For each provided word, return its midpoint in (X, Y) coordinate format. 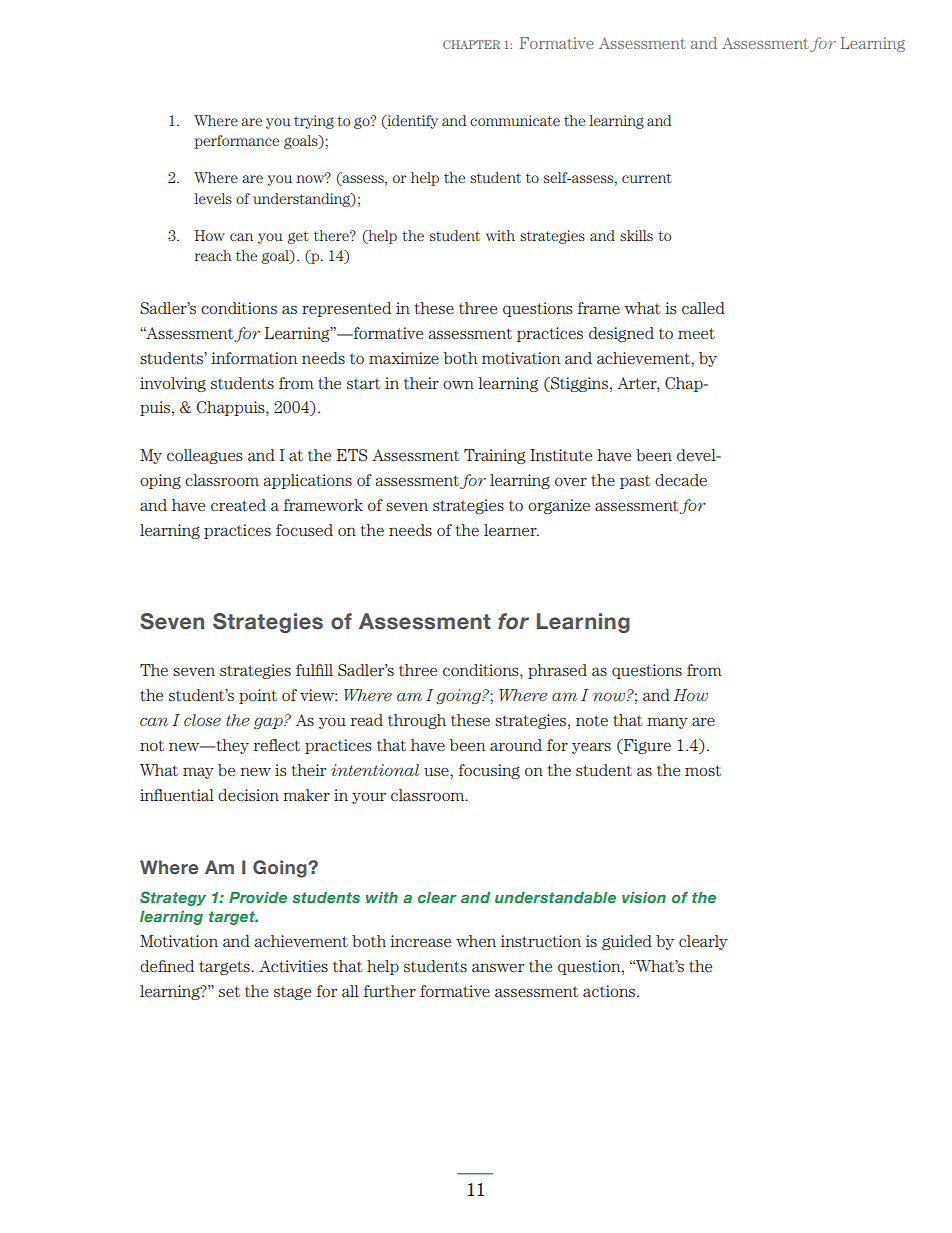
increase (420, 941)
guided (627, 942)
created (238, 505)
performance (236, 142)
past (635, 482)
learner (511, 530)
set (229, 991)
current (647, 178)
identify (411, 122)
